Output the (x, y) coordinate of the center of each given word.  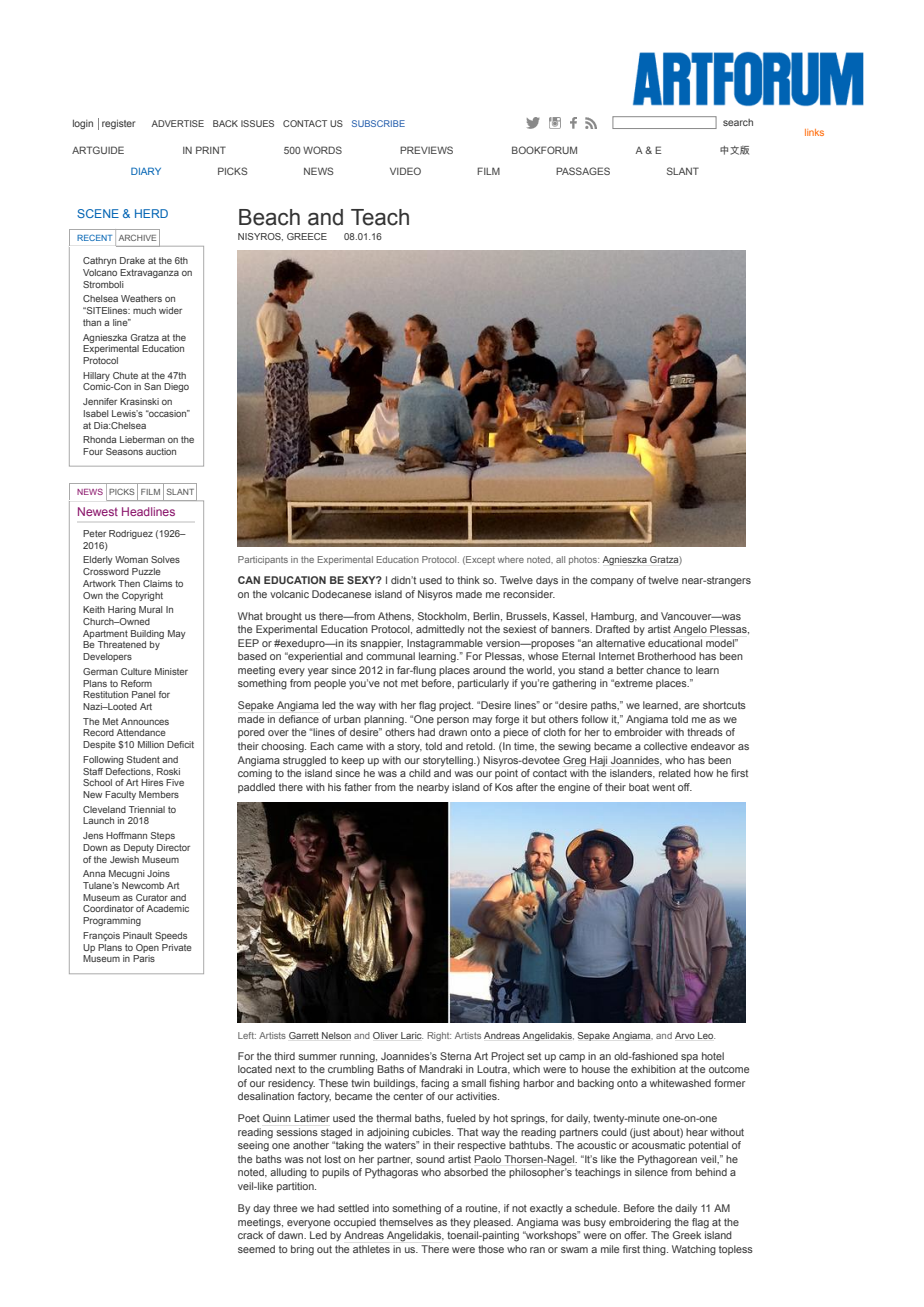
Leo (706, 1035)
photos (584, 560)
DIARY (146, 171)
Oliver (385, 1035)
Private (177, 947)
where (511, 559)
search (738, 122)
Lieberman (142, 439)
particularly (483, 684)
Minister (171, 671)
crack (250, 1235)
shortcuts (724, 705)
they (460, 1223)
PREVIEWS (426, 150)
